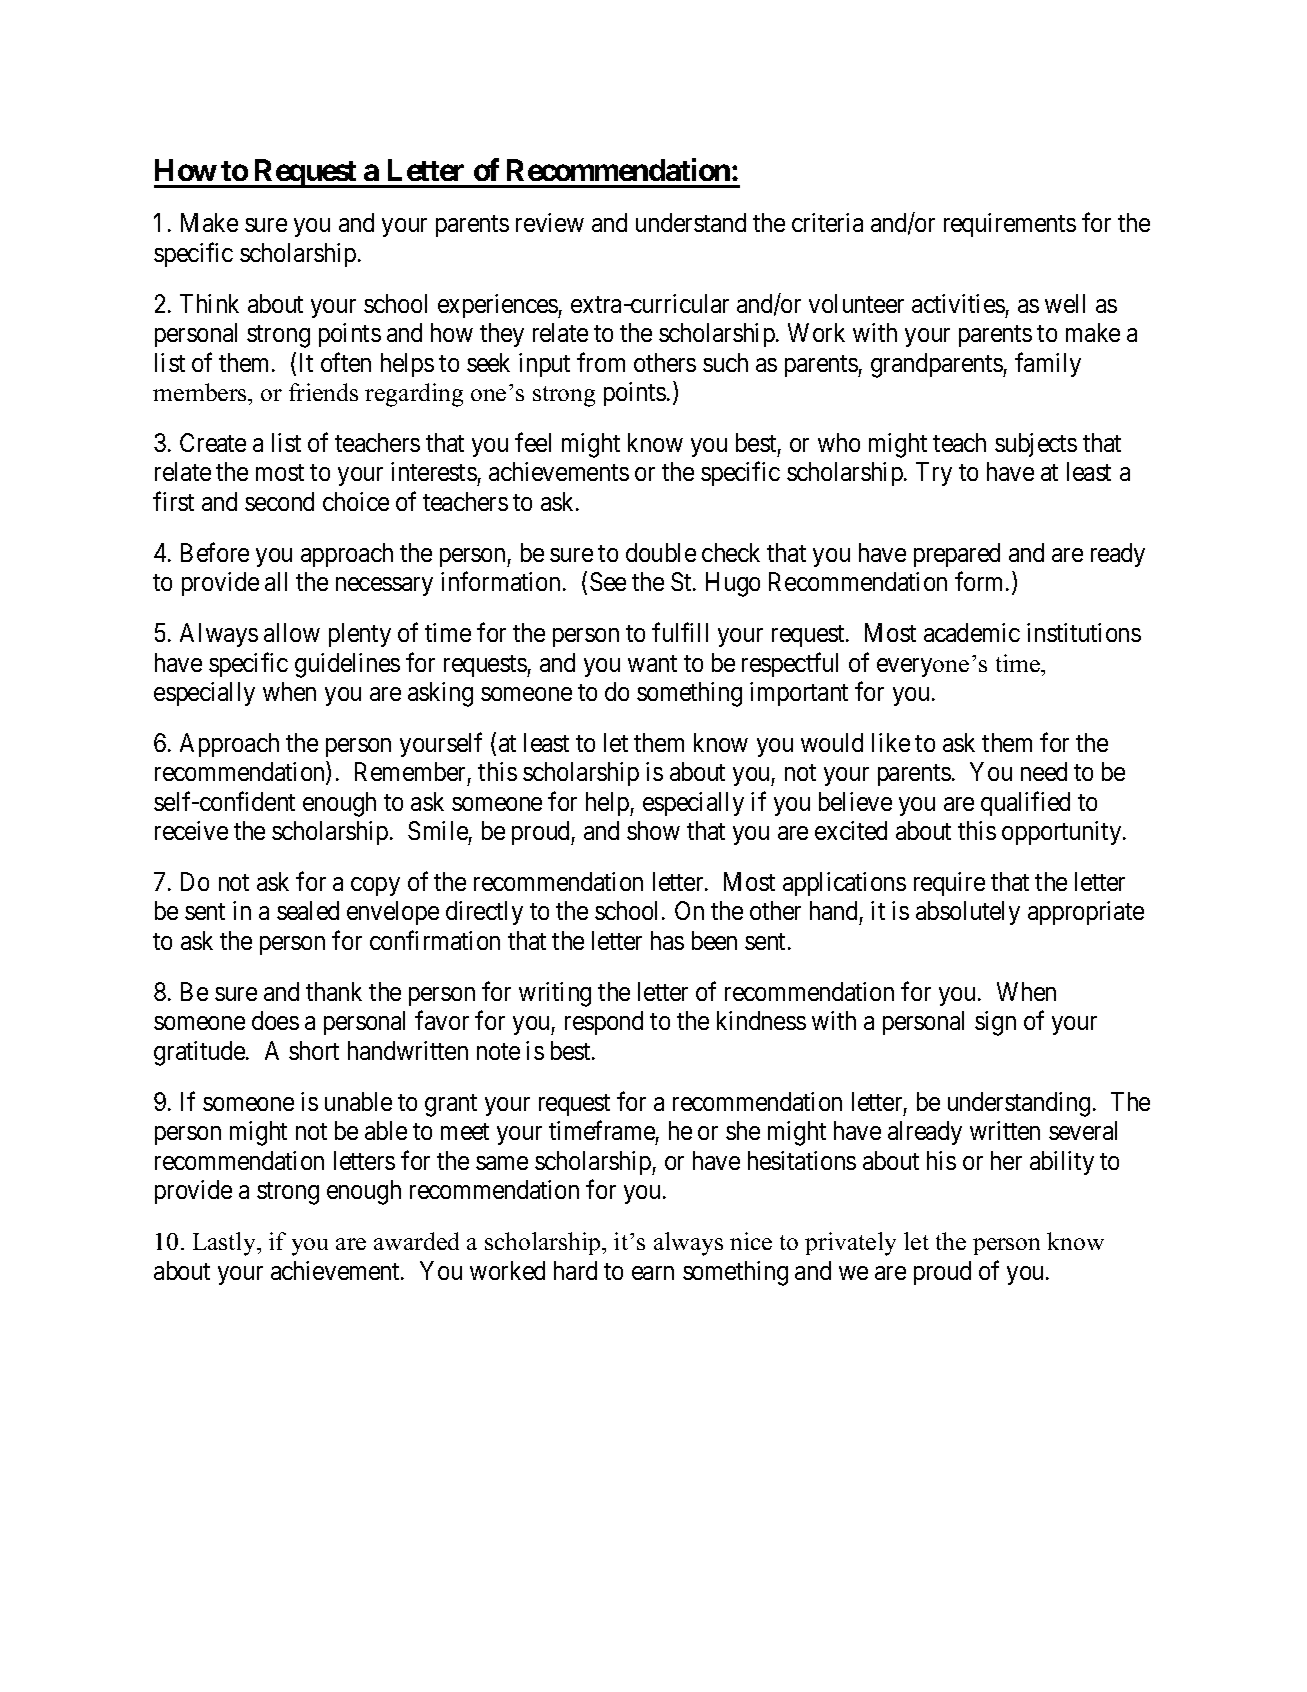 Image resolution: width=1307 pixels, height=1692 pixels. Describe the element at coordinates (958, 303) in the screenshot. I see `activities` at that location.
